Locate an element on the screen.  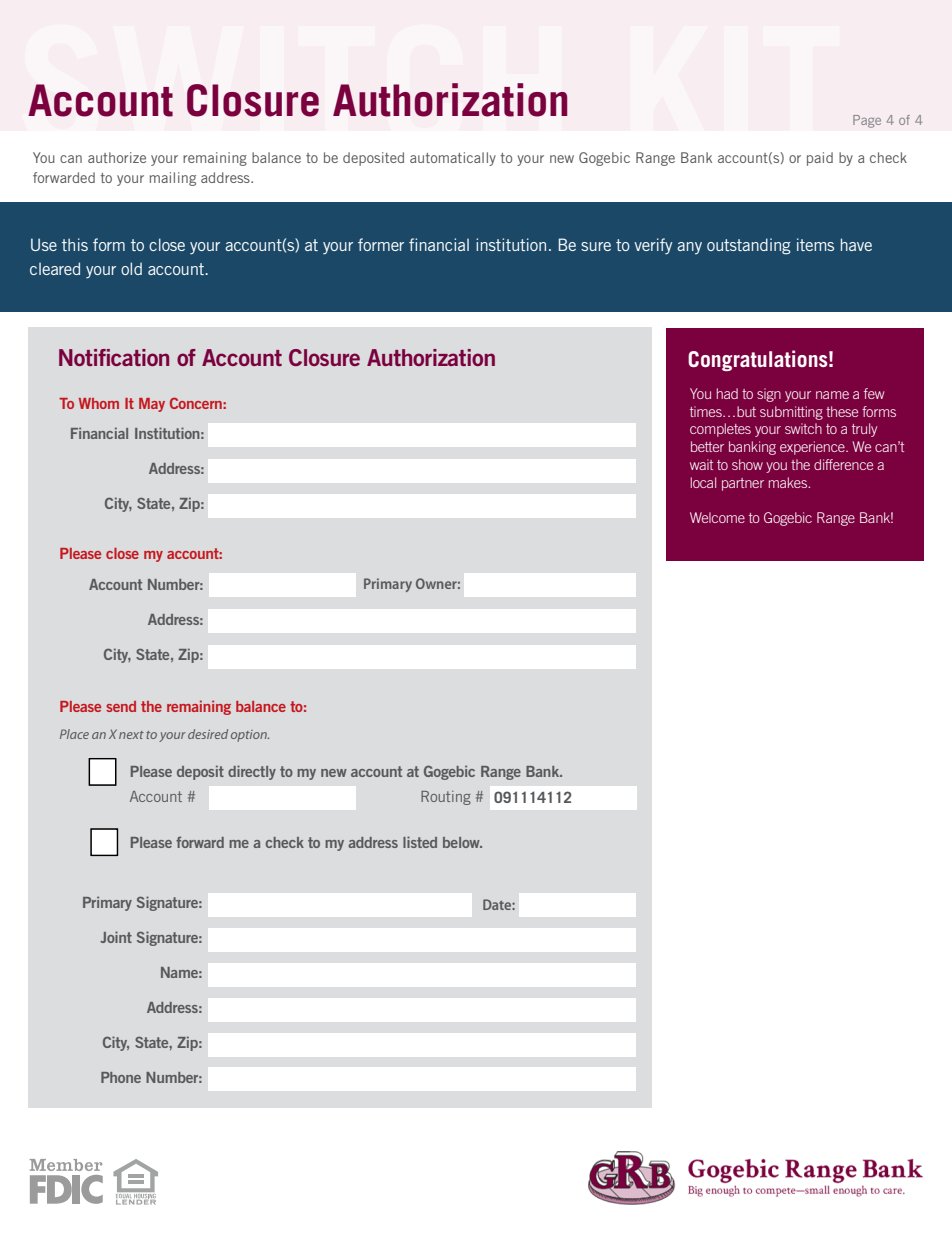
next is located at coordinates (131, 735).
